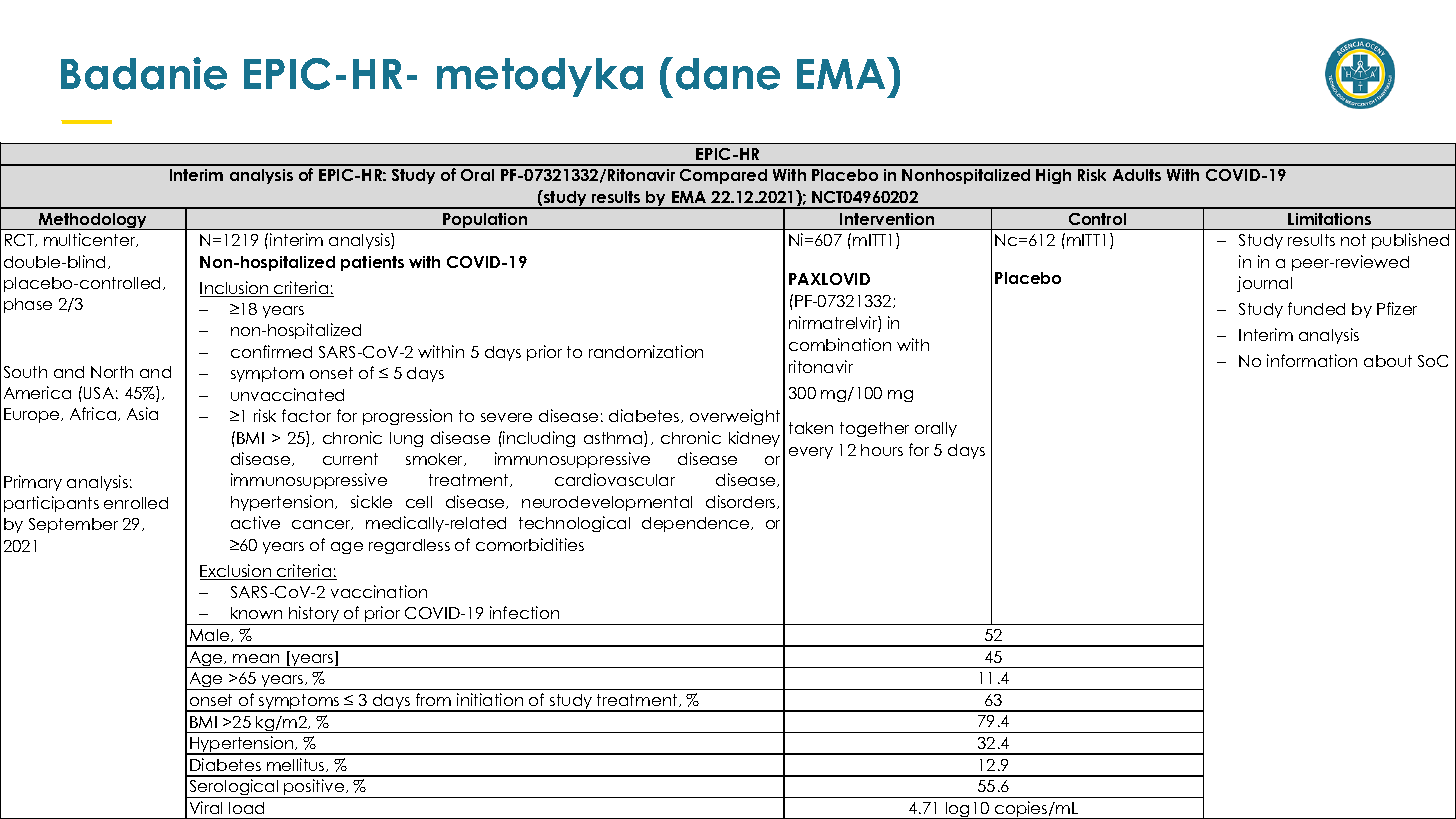  Describe the element at coordinates (728, 74) in the page. I see `dane` at that location.
